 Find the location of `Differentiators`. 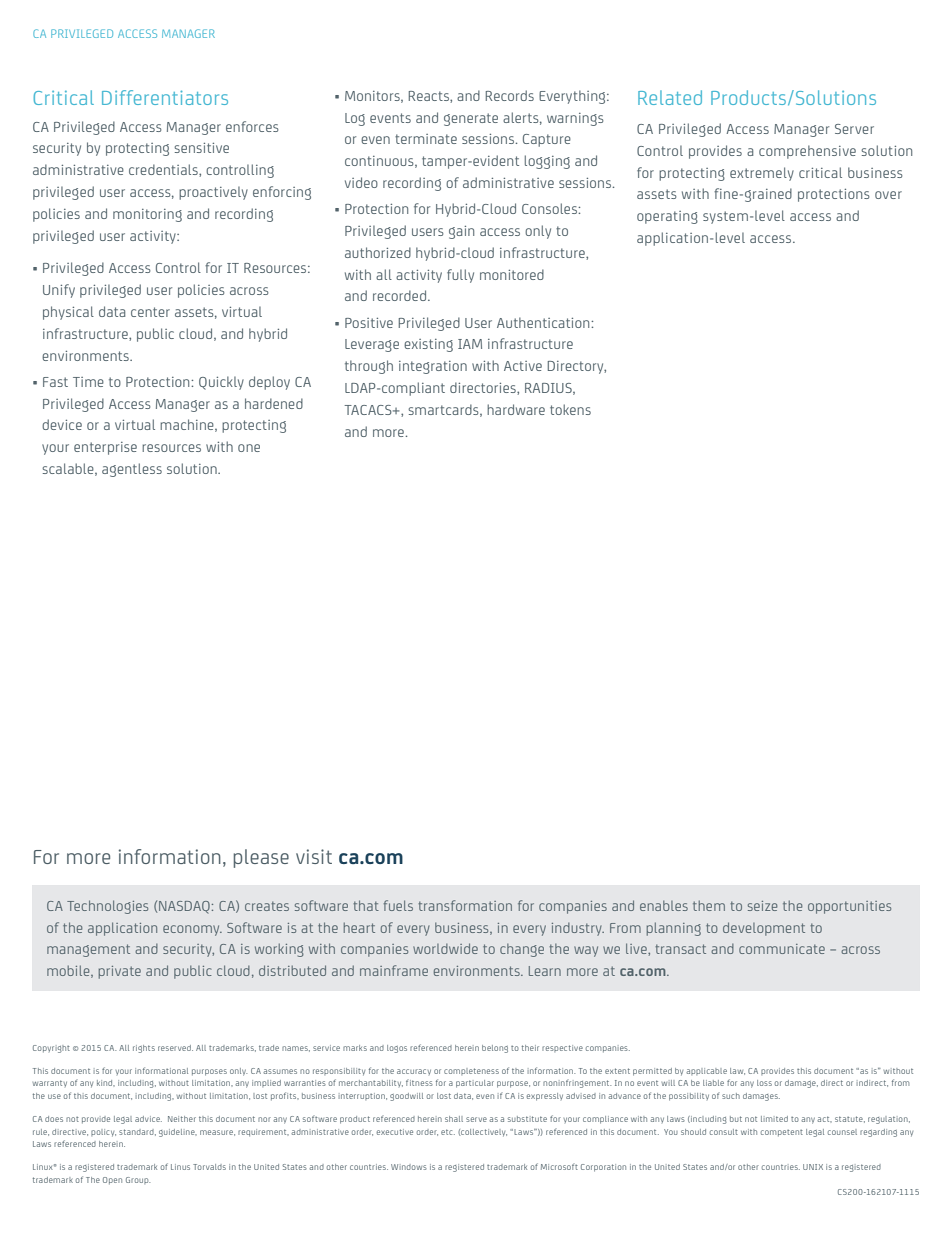

Differentiators is located at coordinates (165, 97).
